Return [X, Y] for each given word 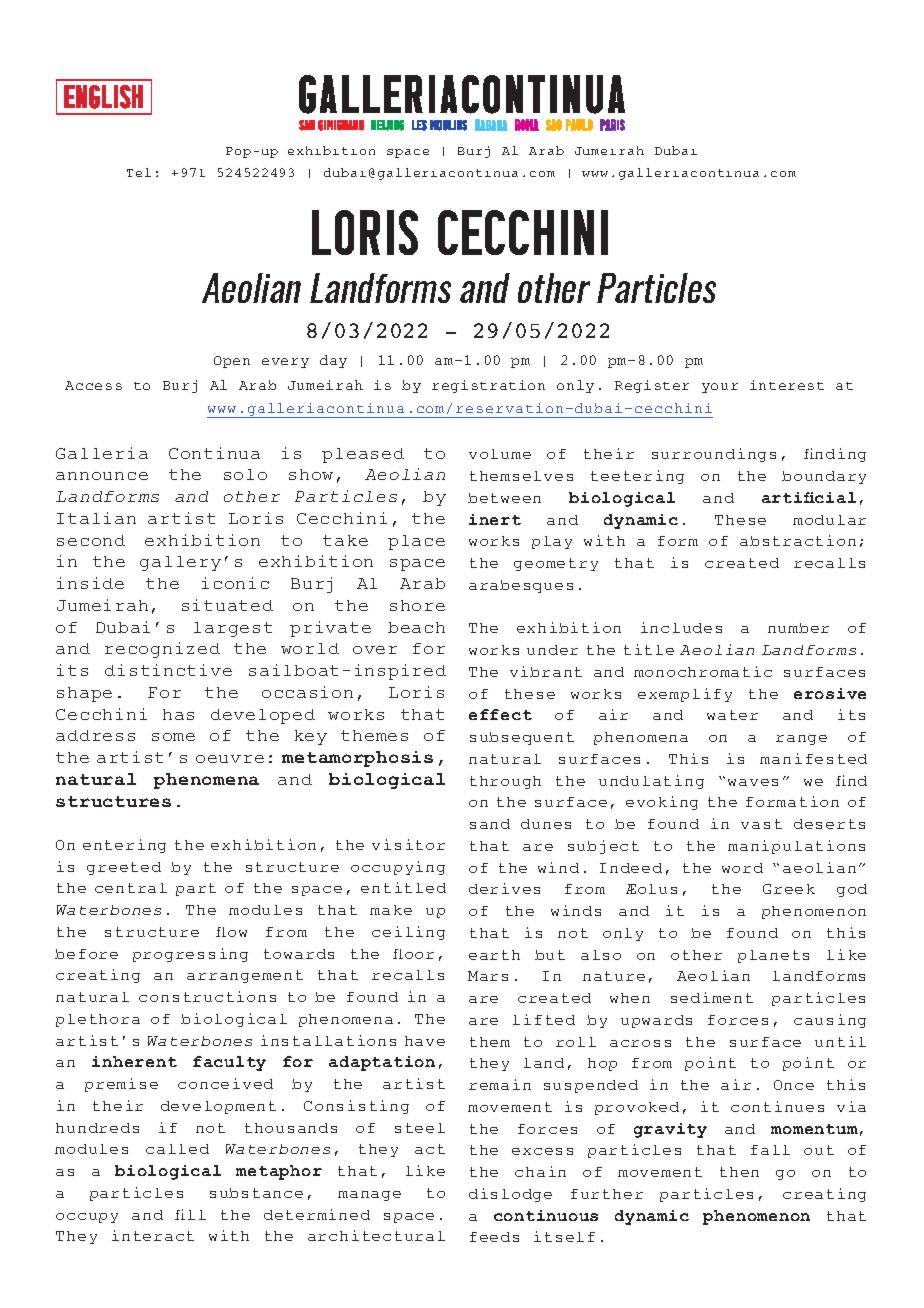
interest [787, 385]
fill [190, 1214]
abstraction [798, 540]
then [739, 1172]
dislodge [510, 1195]
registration [488, 386]
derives [504, 888]
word [742, 868]
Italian [96, 518]
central [131, 888]
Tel [139, 172]
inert [495, 519]
